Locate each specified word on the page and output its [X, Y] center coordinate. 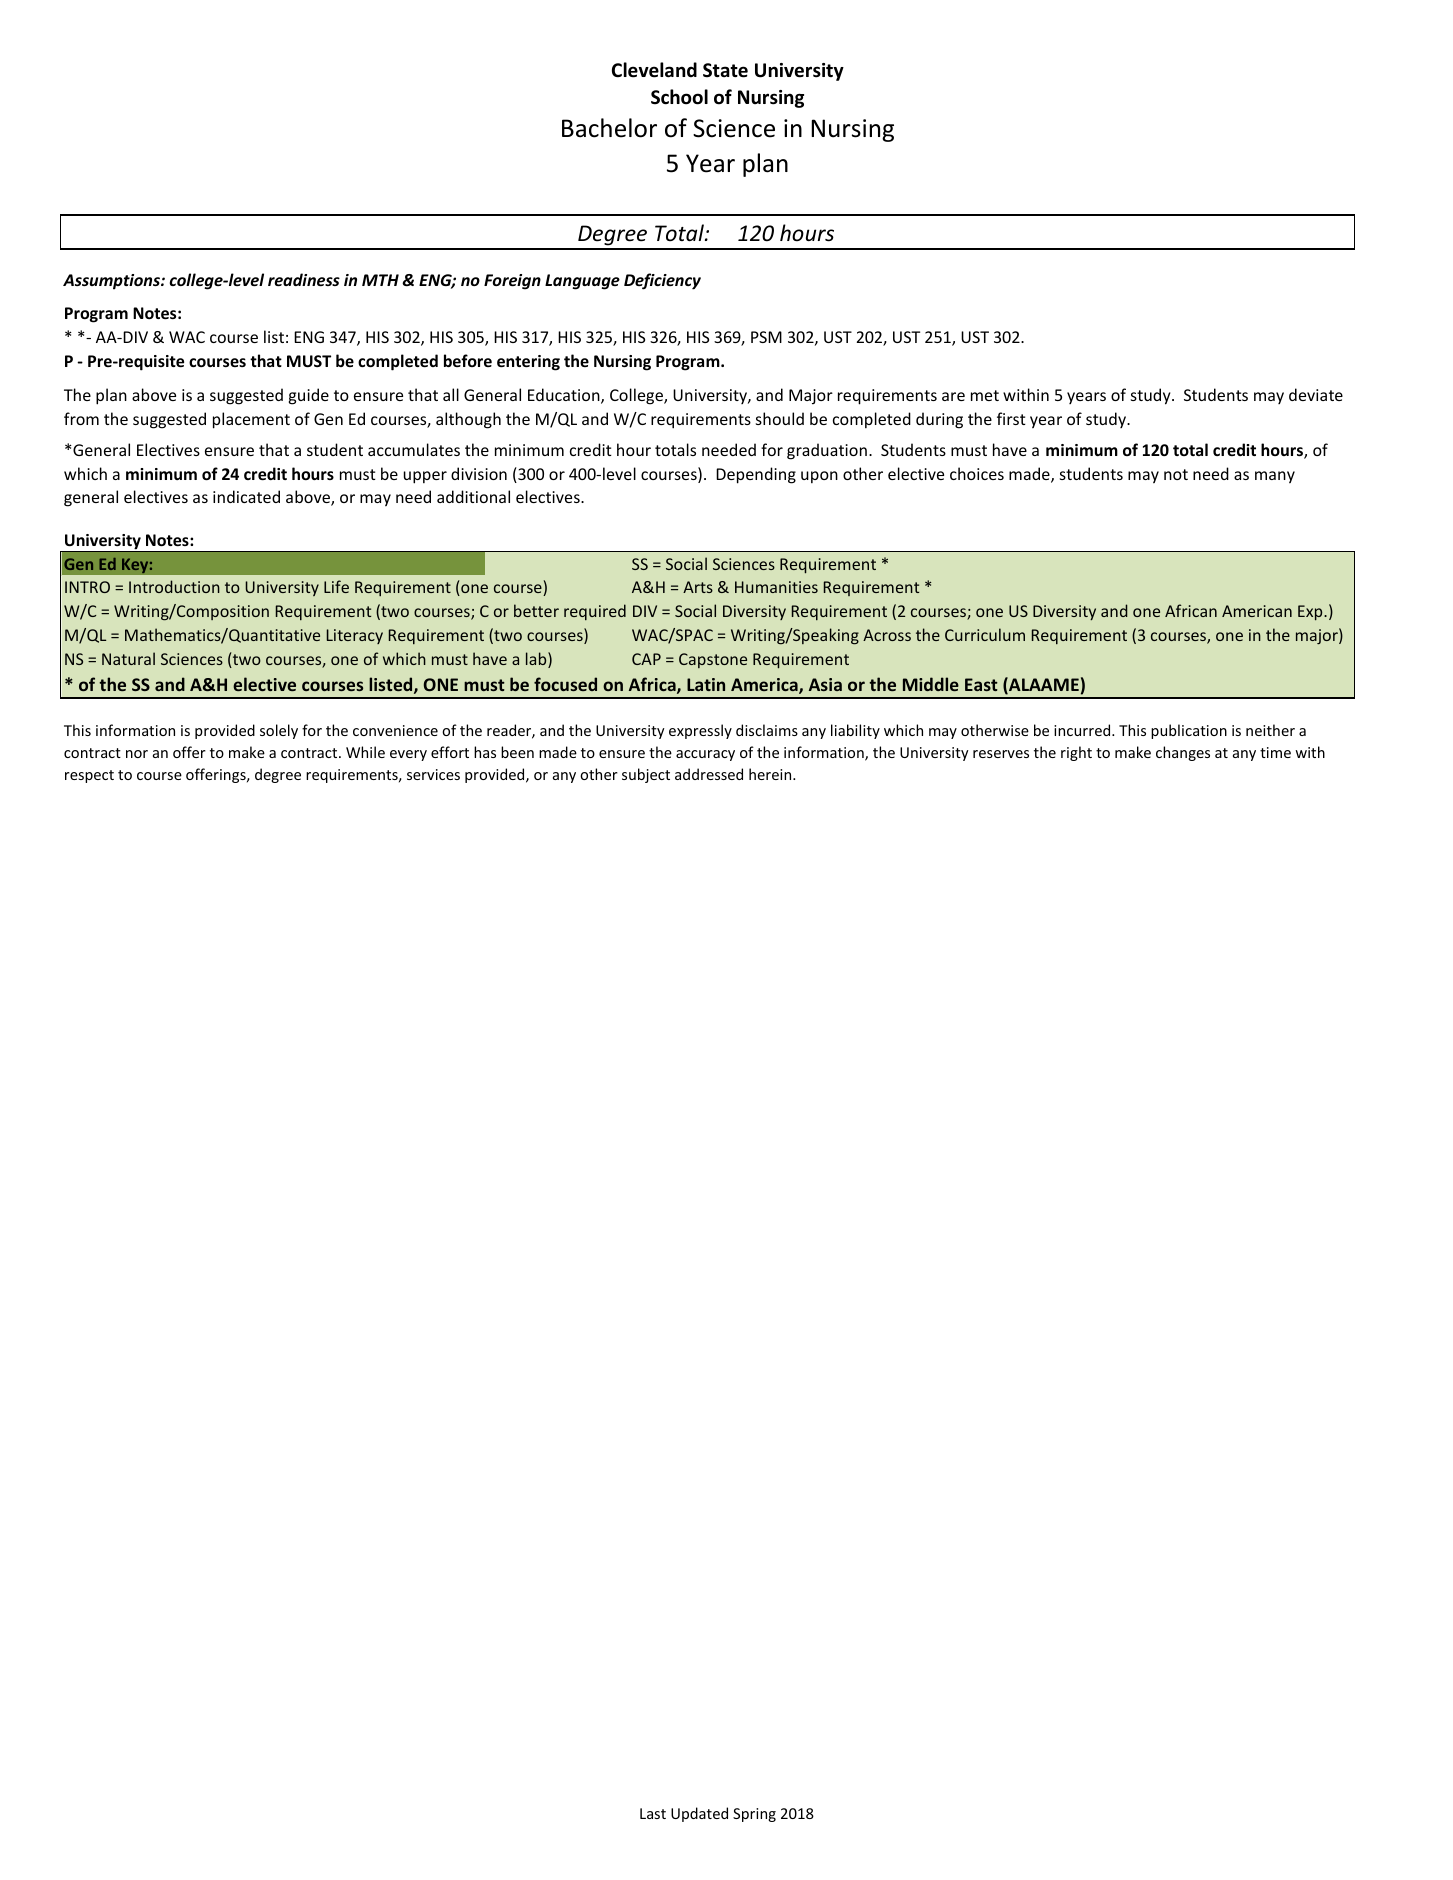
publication [1189, 731]
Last [653, 1813]
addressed [709, 774]
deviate [1316, 394]
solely [279, 731]
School [679, 97]
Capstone [713, 660]
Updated [699, 1814]
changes [1183, 753]
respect [89, 776]
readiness [304, 279]
